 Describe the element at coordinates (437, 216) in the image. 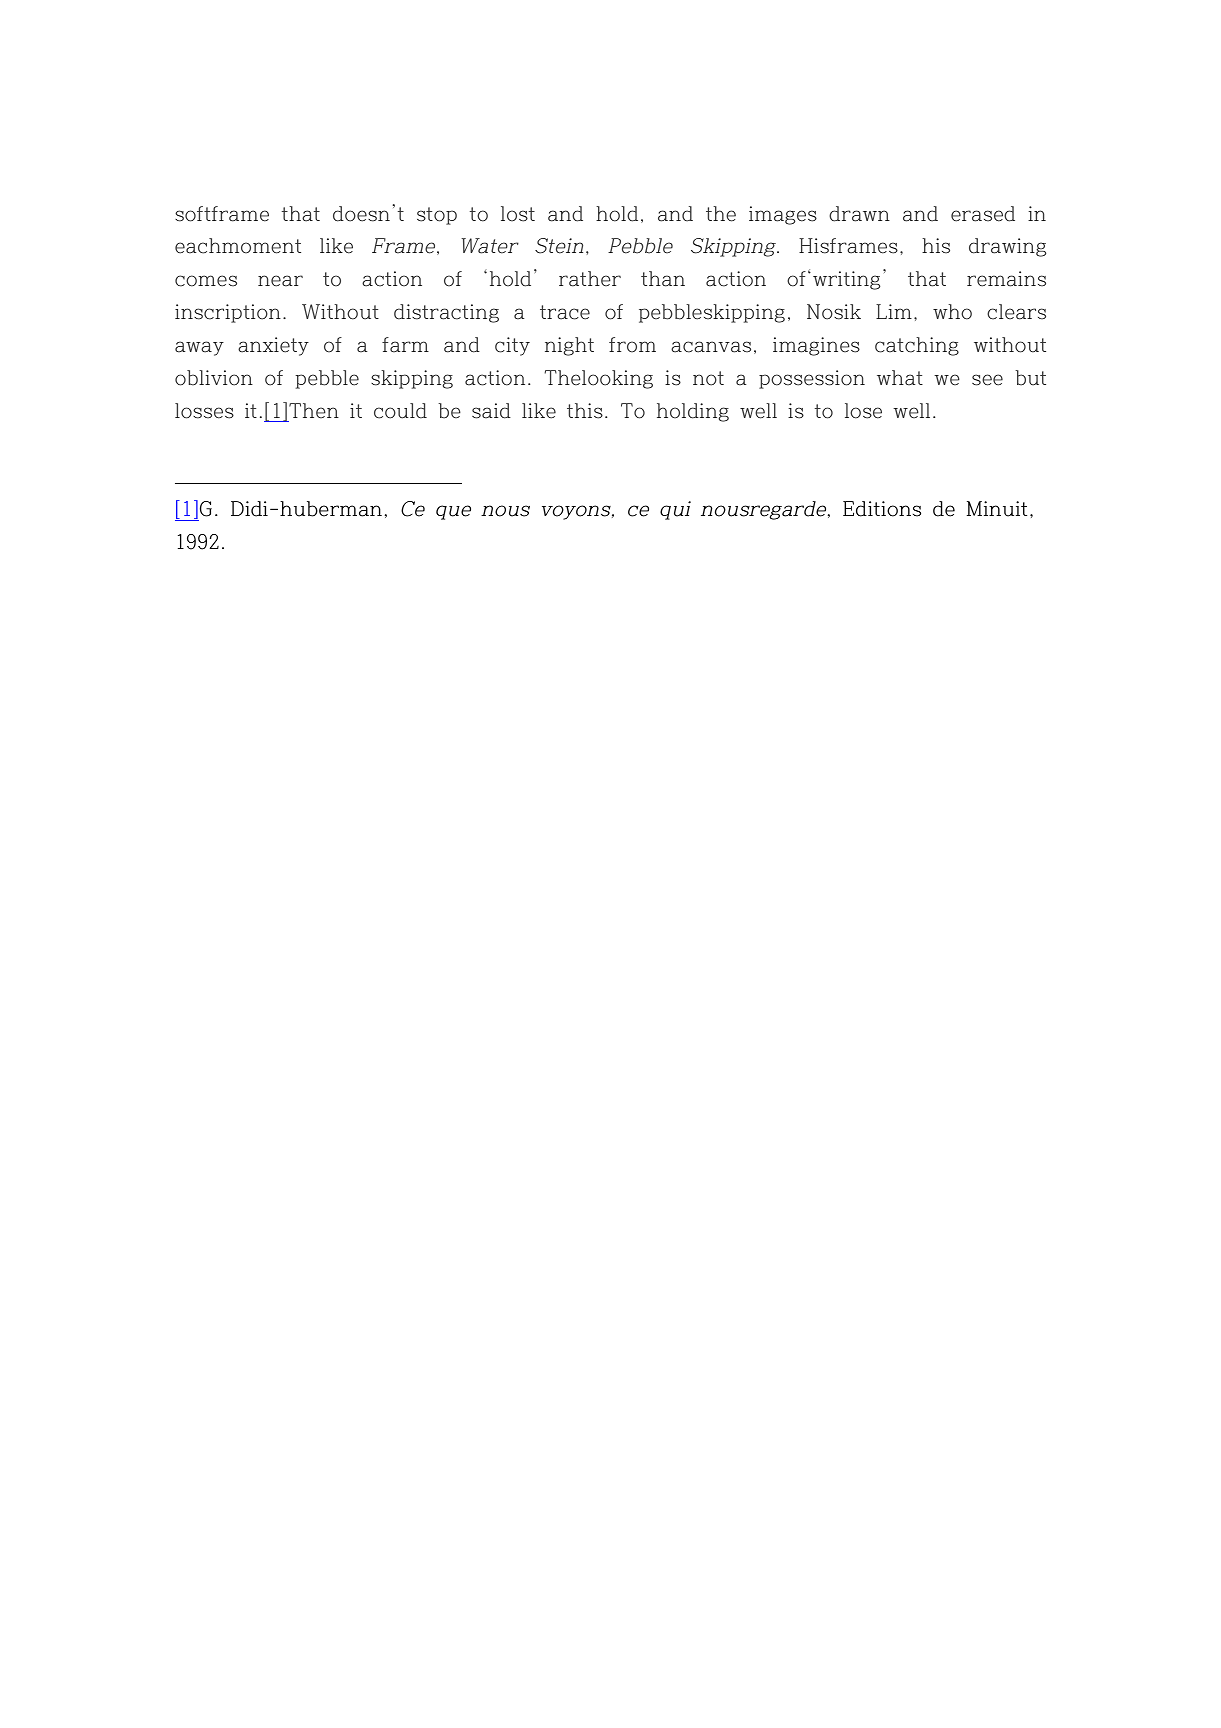

I see `stop` at that location.
